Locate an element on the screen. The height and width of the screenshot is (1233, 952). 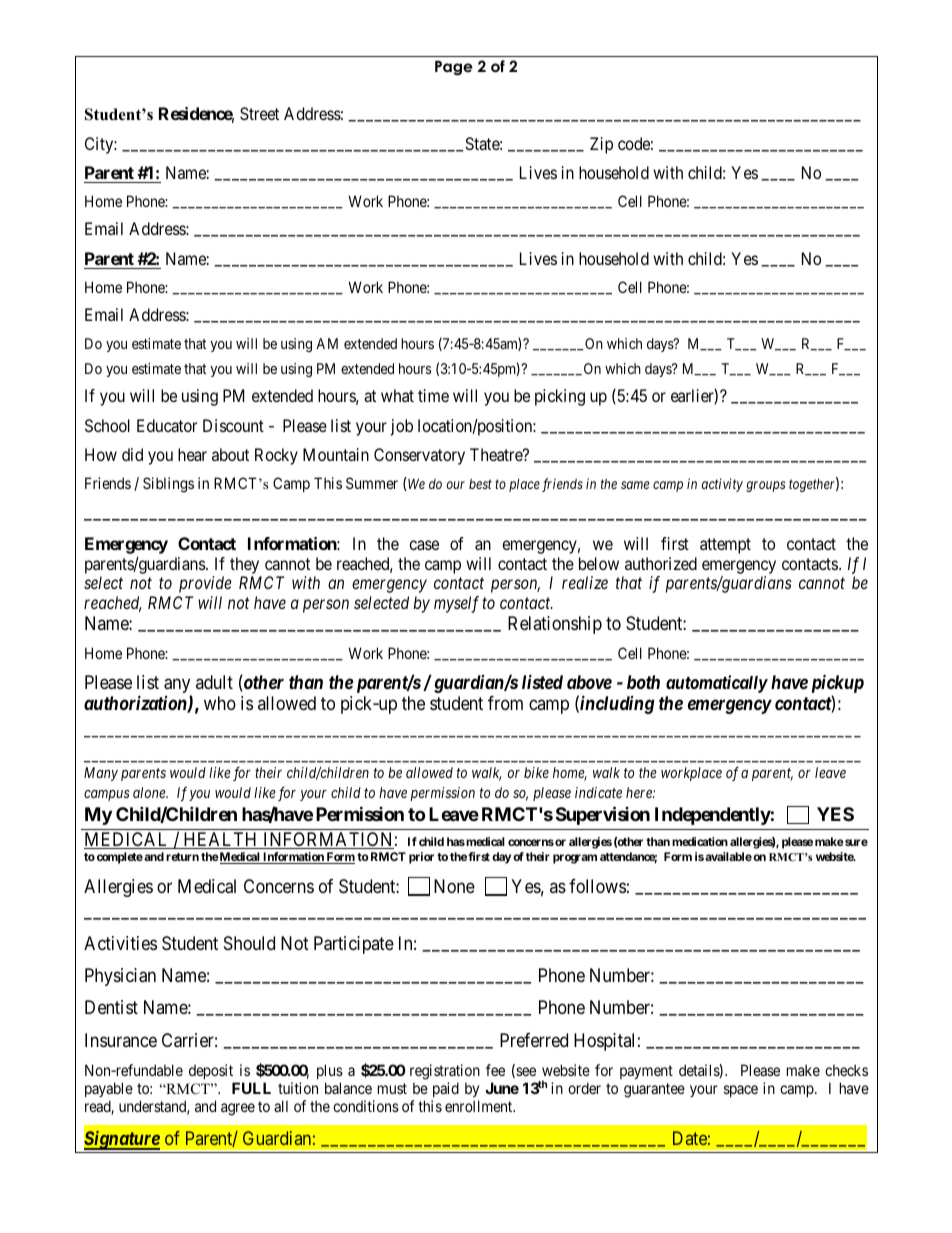
fee is located at coordinates (495, 1070).
